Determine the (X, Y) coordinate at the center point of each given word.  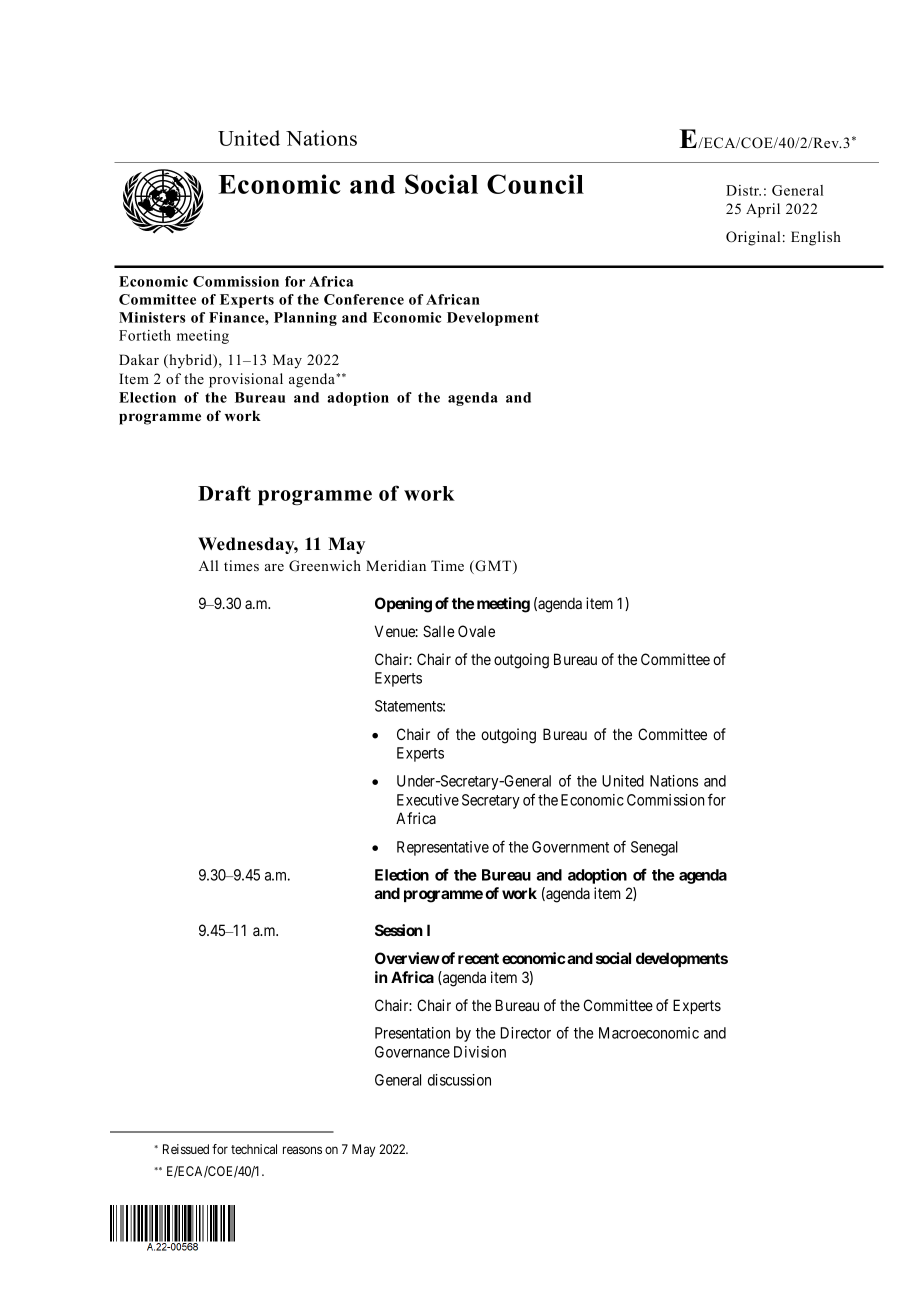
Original (753, 238)
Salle (439, 631)
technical (254, 1149)
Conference (364, 299)
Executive (428, 800)
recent (478, 958)
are (274, 567)
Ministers (152, 317)
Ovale (476, 631)
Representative (443, 848)
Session (399, 930)
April (763, 210)
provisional (246, 380)
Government (570, 847)
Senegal (654, 848)
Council (535, 184)
